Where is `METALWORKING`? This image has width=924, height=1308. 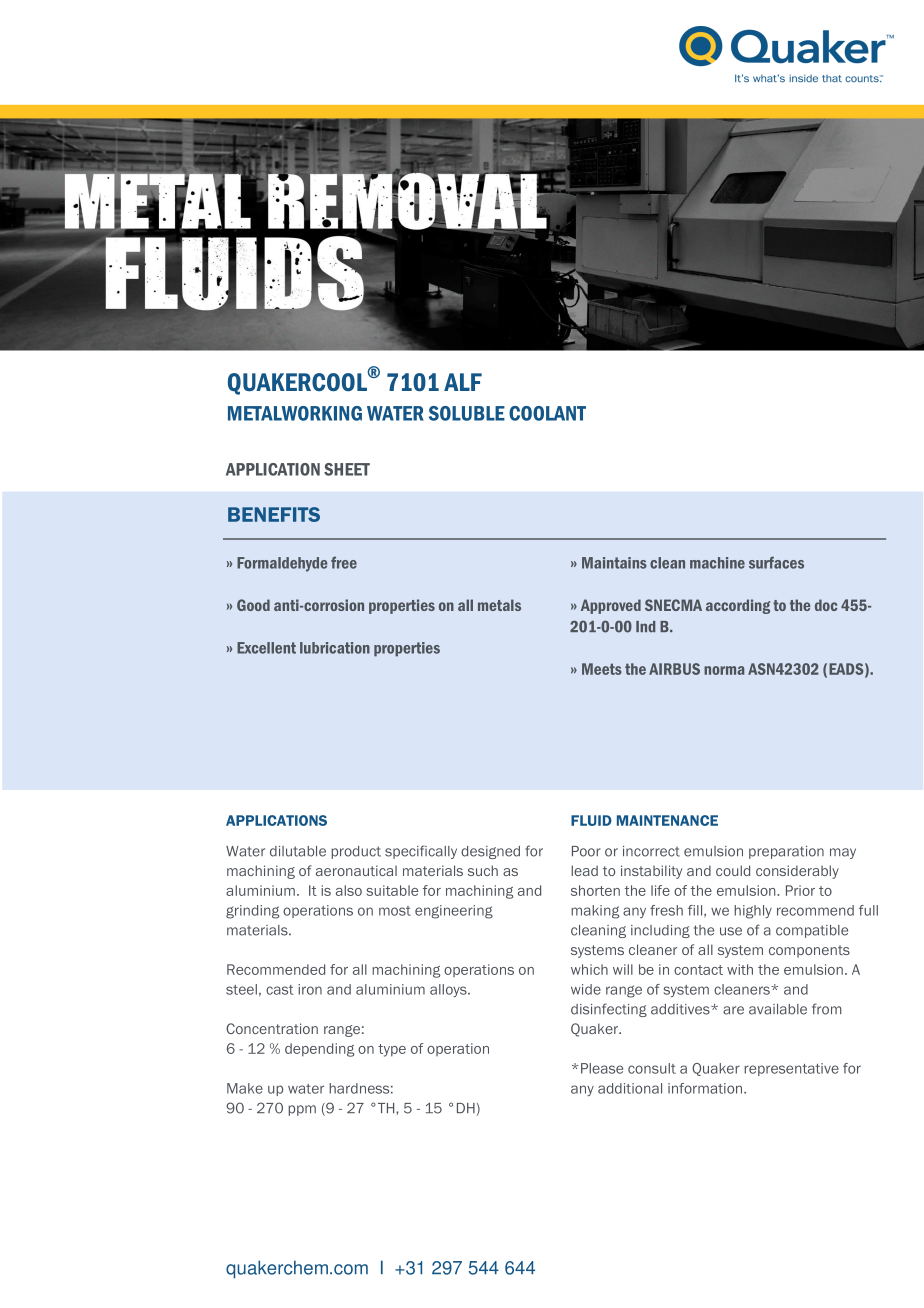
METALWORKING is located at coordinates (295, 413).
